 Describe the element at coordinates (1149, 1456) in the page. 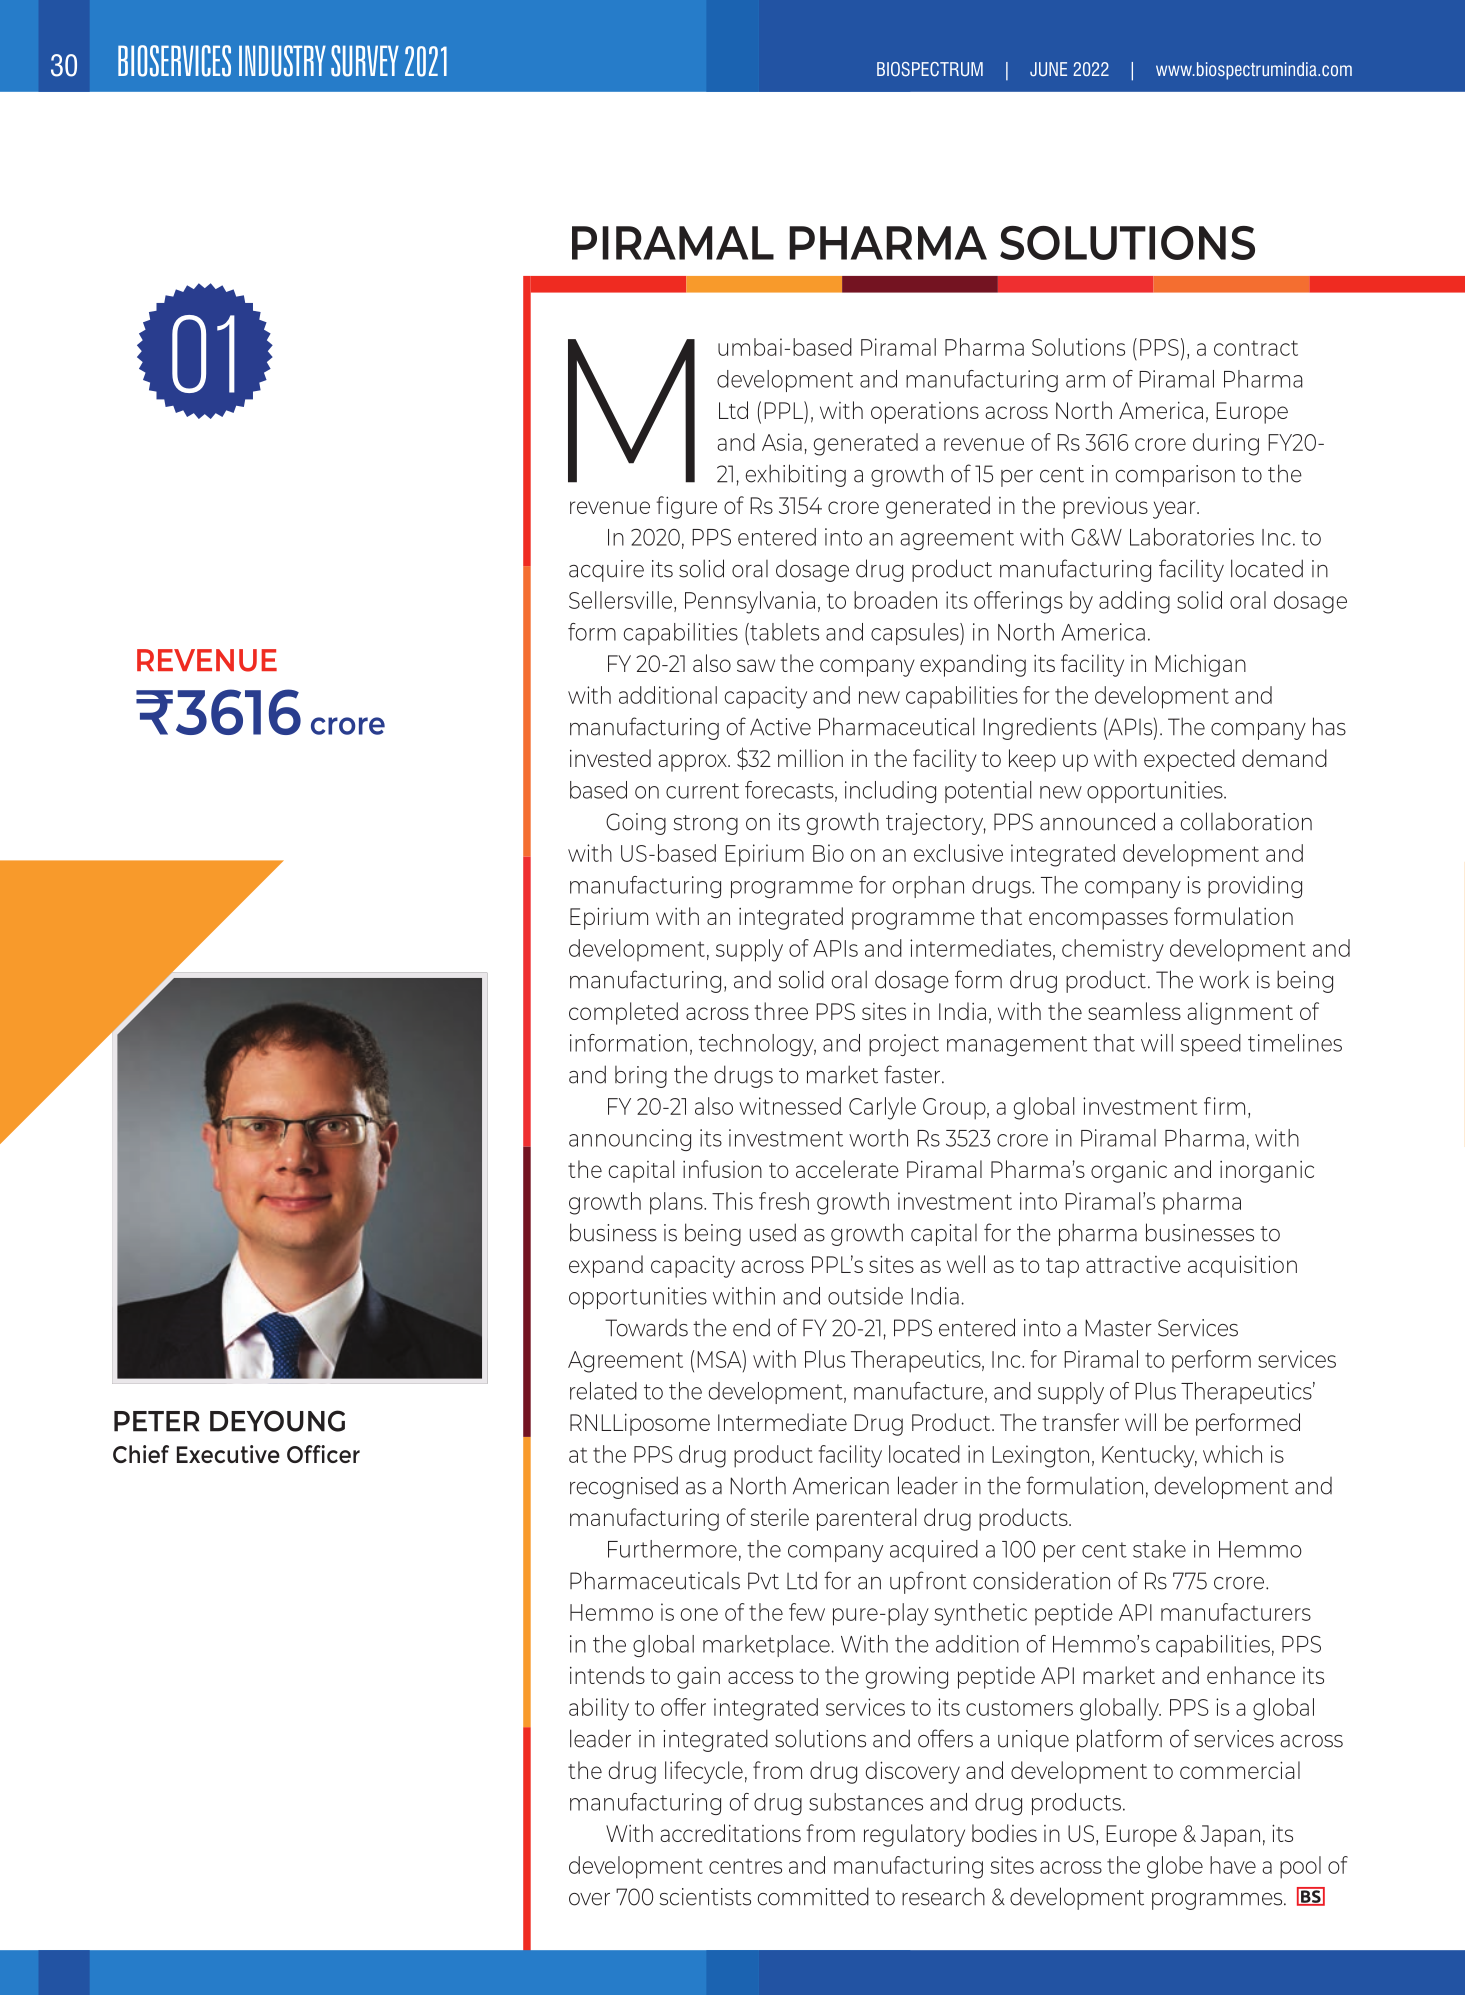

I see `Kentucky` at that location.
